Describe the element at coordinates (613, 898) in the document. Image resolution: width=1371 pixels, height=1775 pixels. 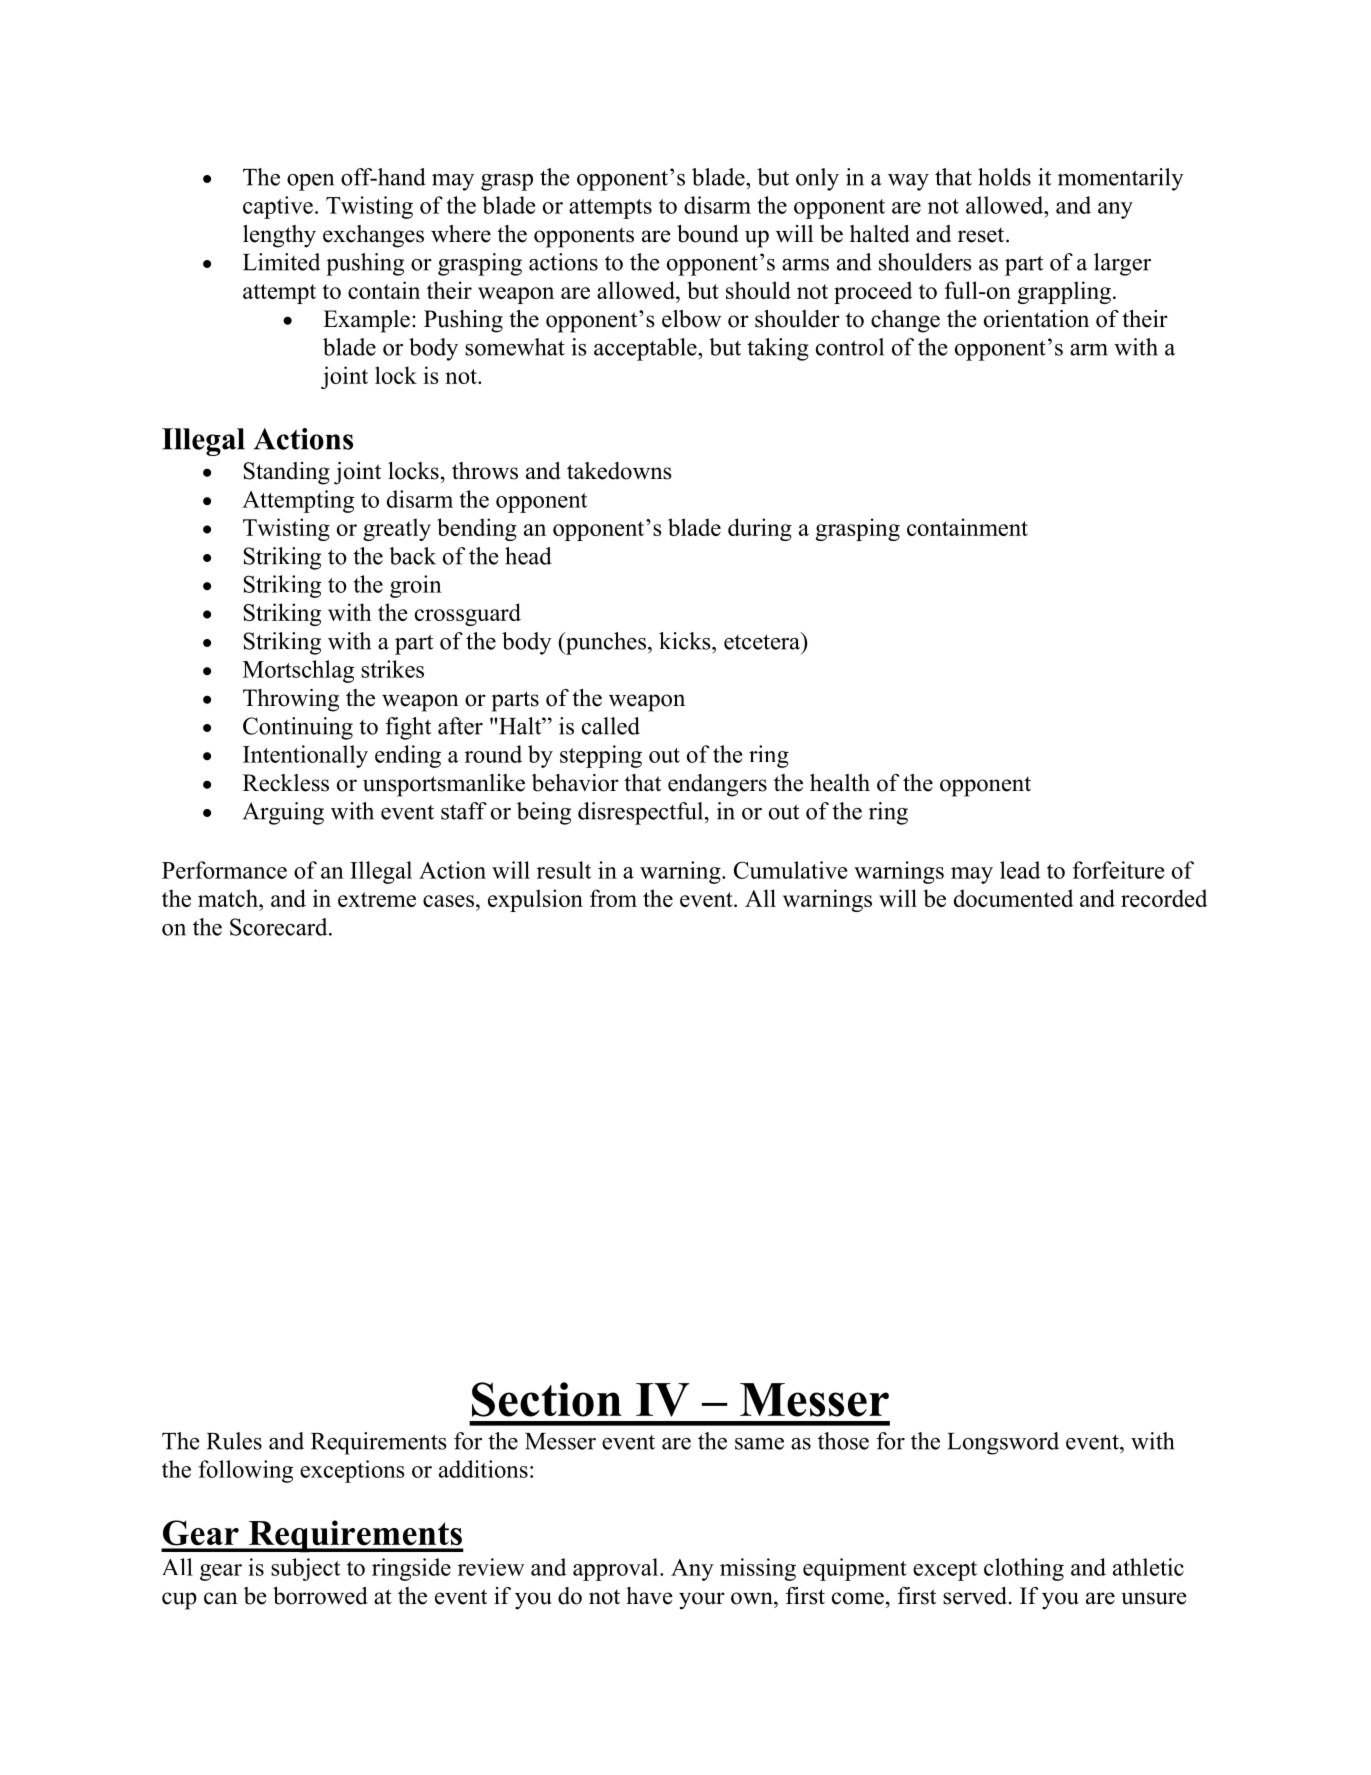
I see `from` at that location.
